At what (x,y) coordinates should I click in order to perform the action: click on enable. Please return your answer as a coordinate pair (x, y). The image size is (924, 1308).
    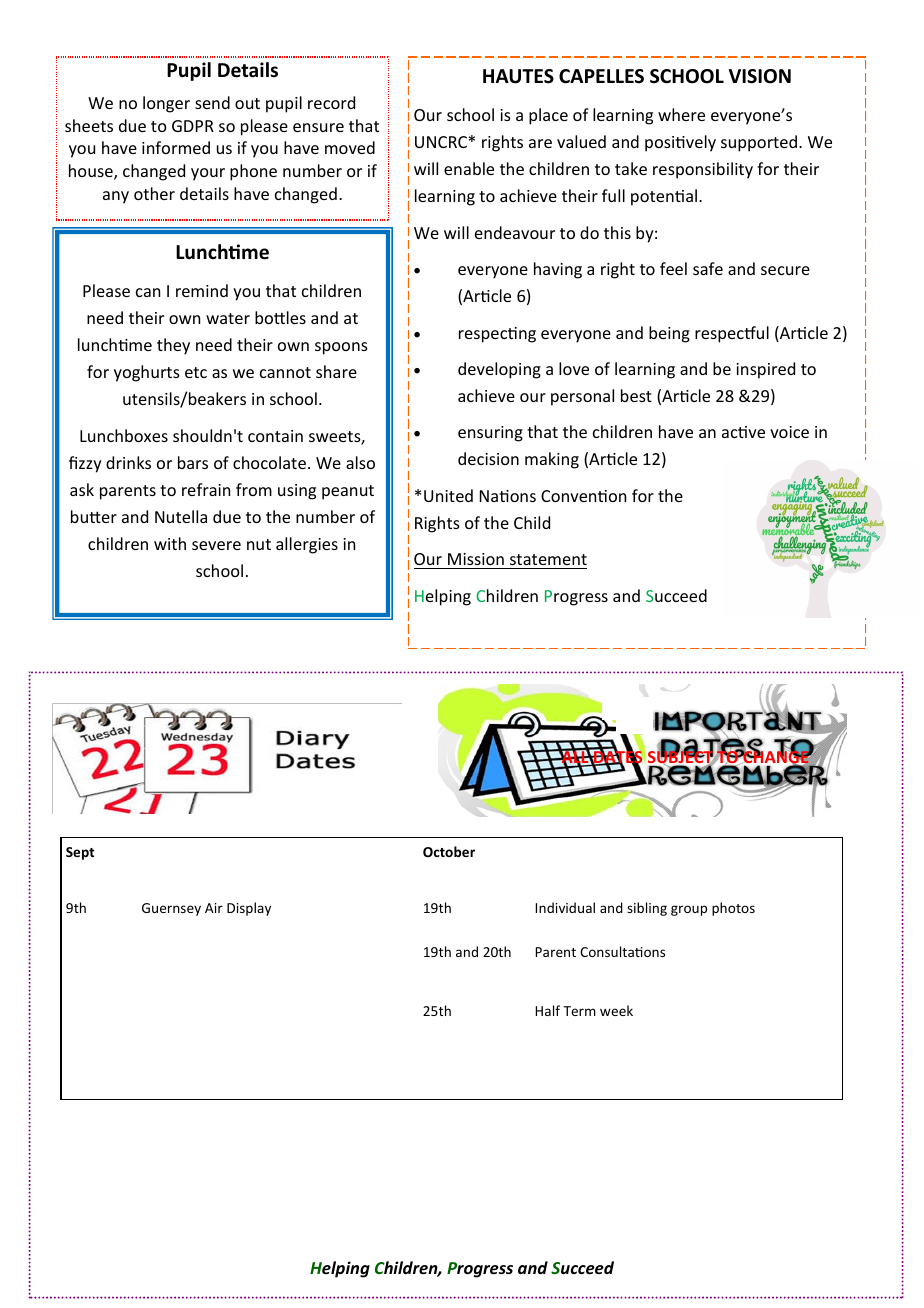
    Looking at the image, I should click on (469, 168).
